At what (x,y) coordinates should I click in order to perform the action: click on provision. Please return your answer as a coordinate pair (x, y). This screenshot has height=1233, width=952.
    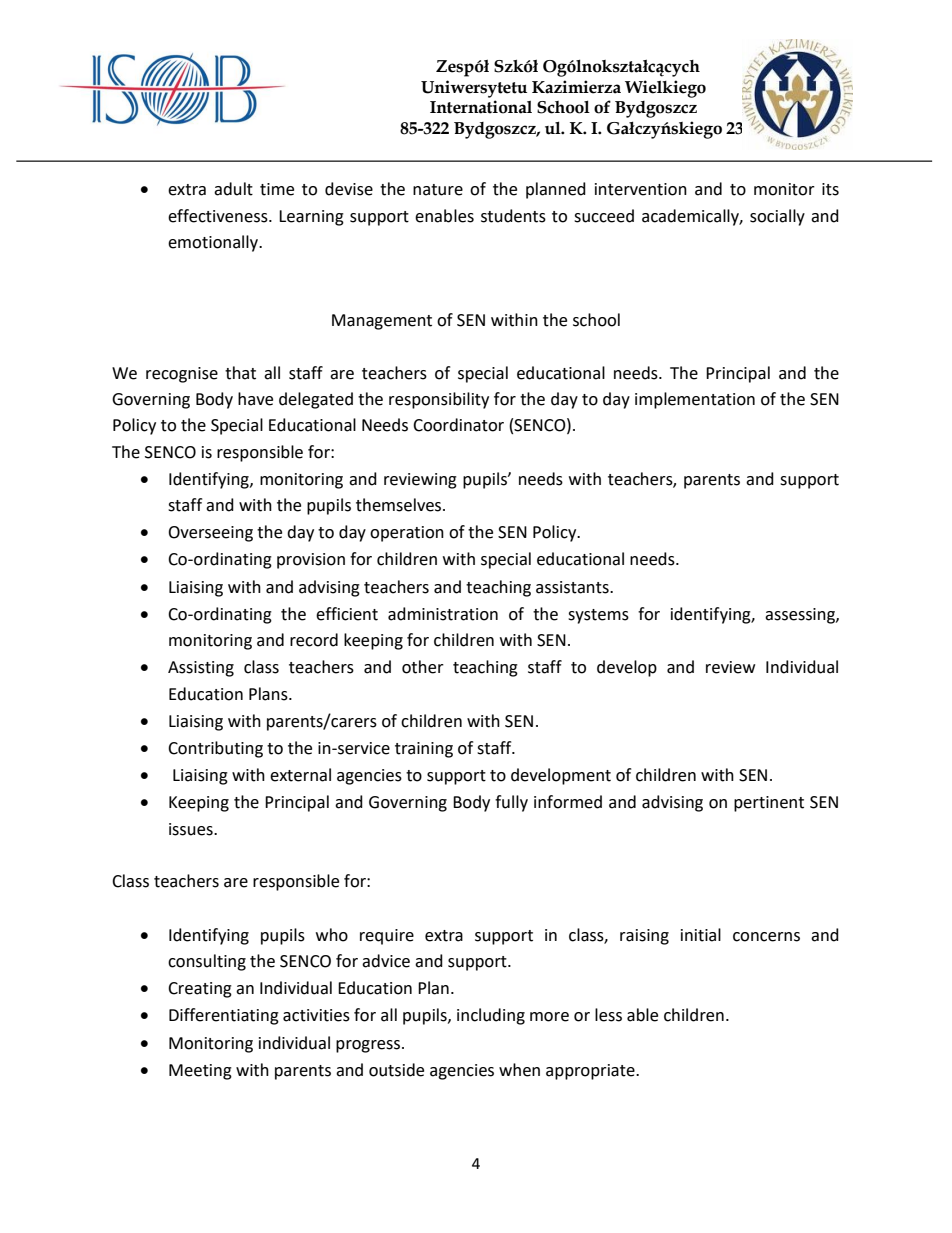
    Looking at the image, I should click on (311, 561).
